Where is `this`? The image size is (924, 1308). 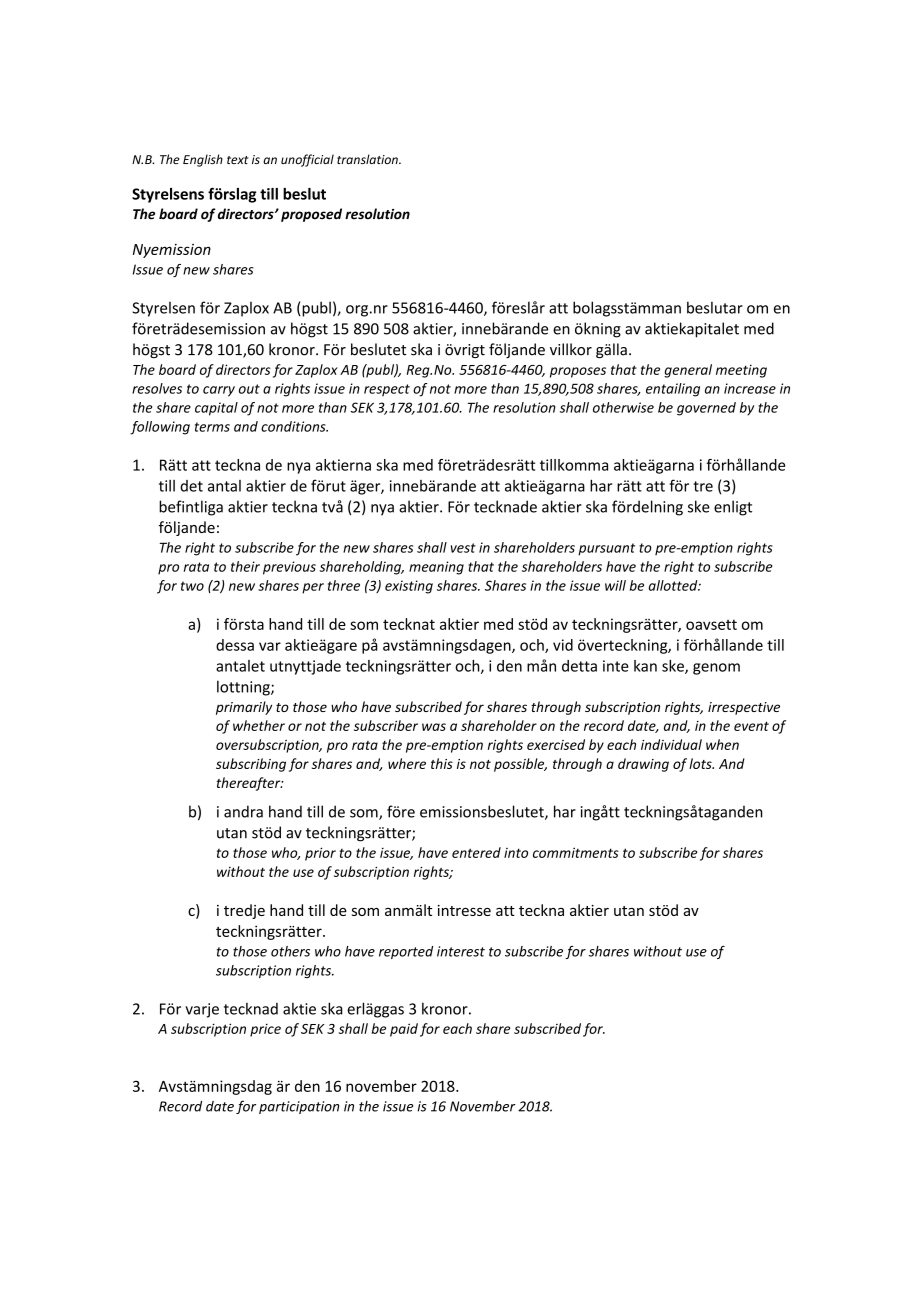 this is located at coordinates (442, 763).
